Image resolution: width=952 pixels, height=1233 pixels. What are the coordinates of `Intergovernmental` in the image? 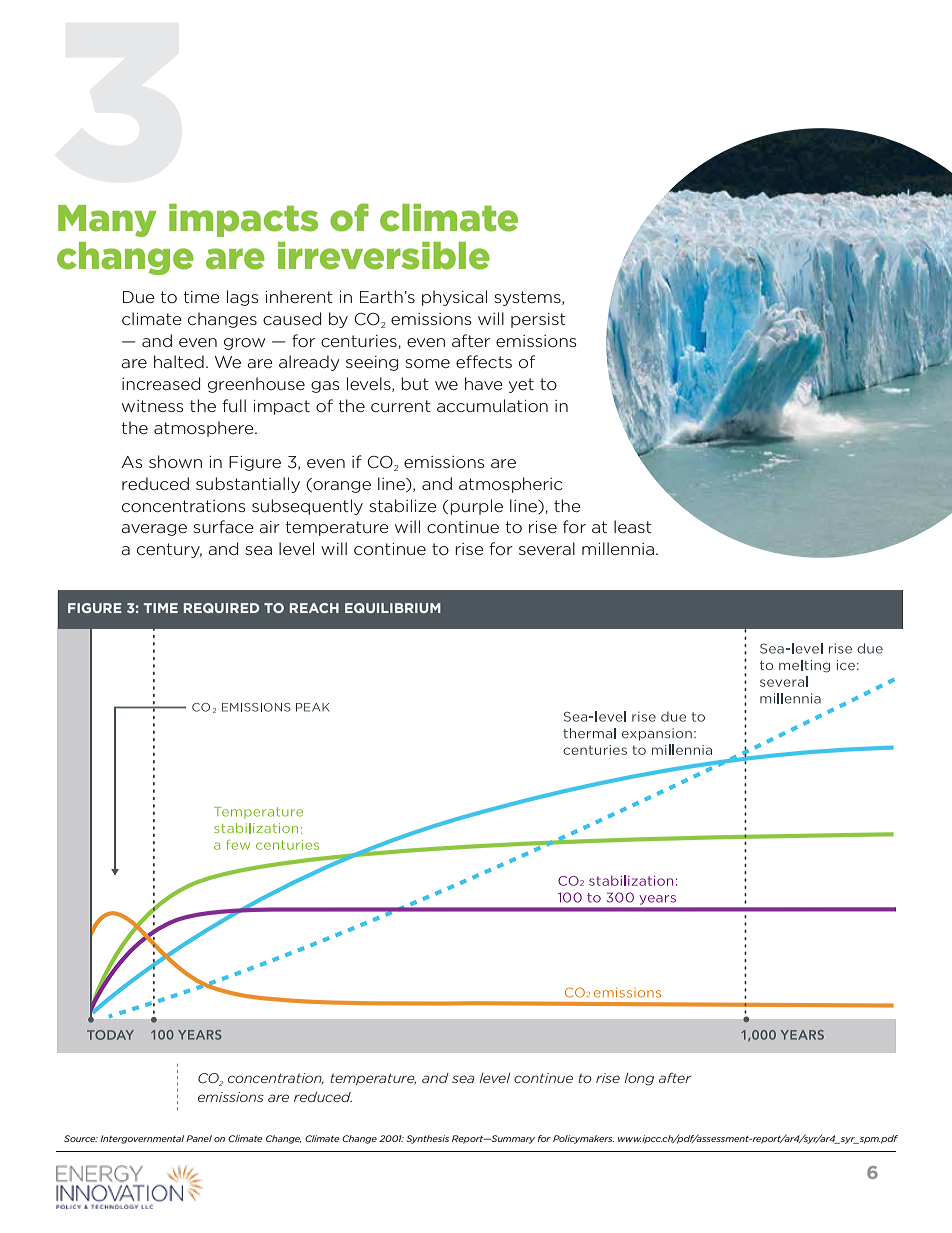 It's located at (142, 1139).
